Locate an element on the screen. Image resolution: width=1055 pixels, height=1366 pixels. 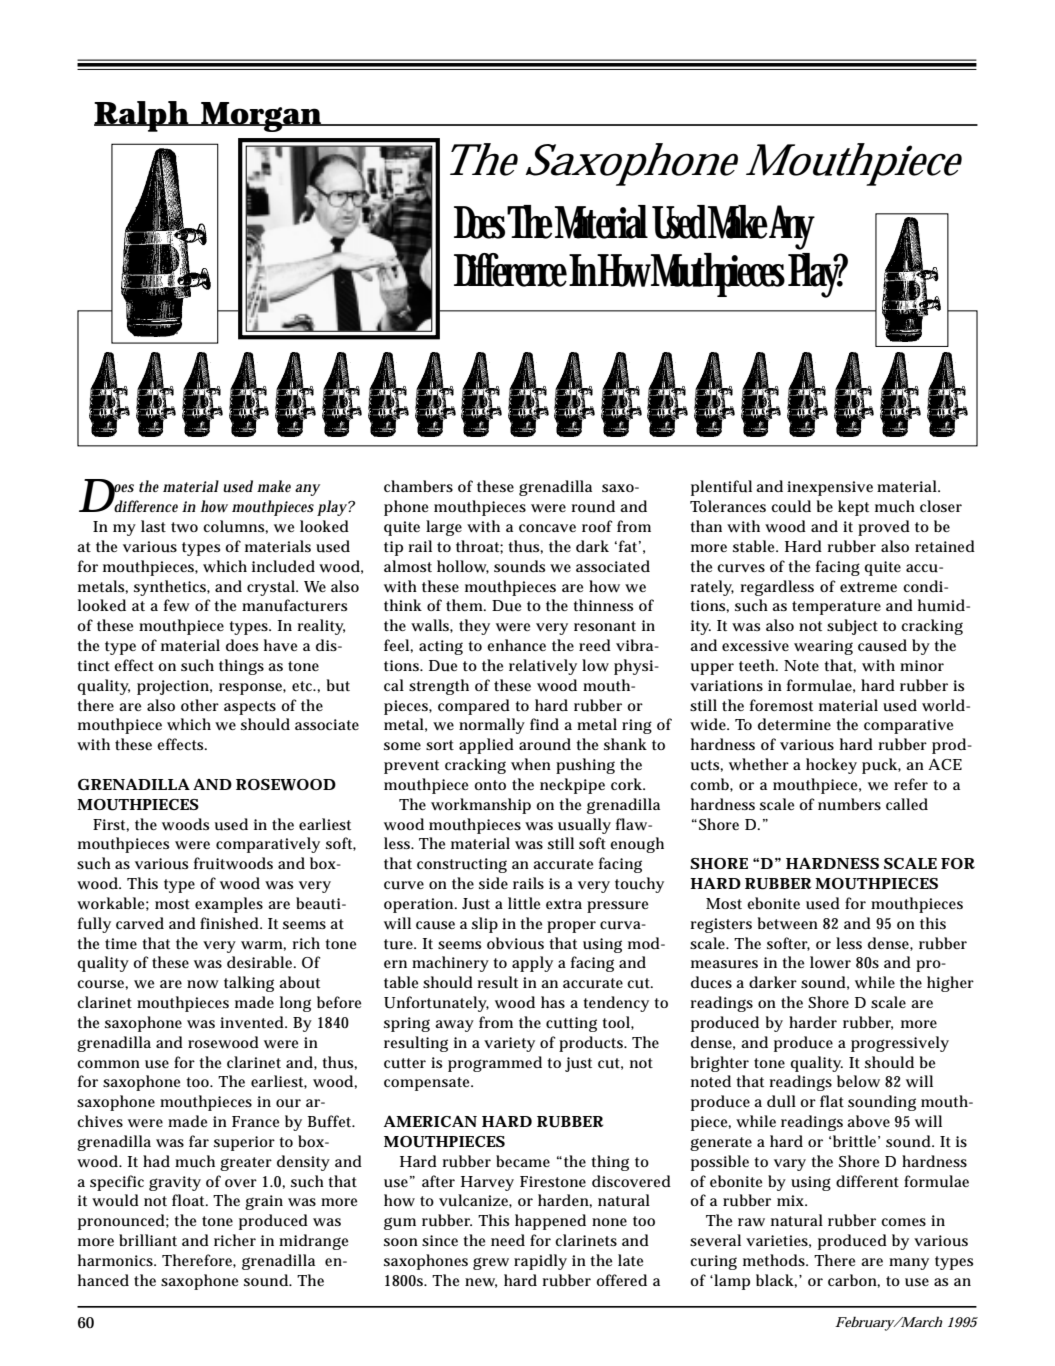
examples is located at coordinates (229, 905).
